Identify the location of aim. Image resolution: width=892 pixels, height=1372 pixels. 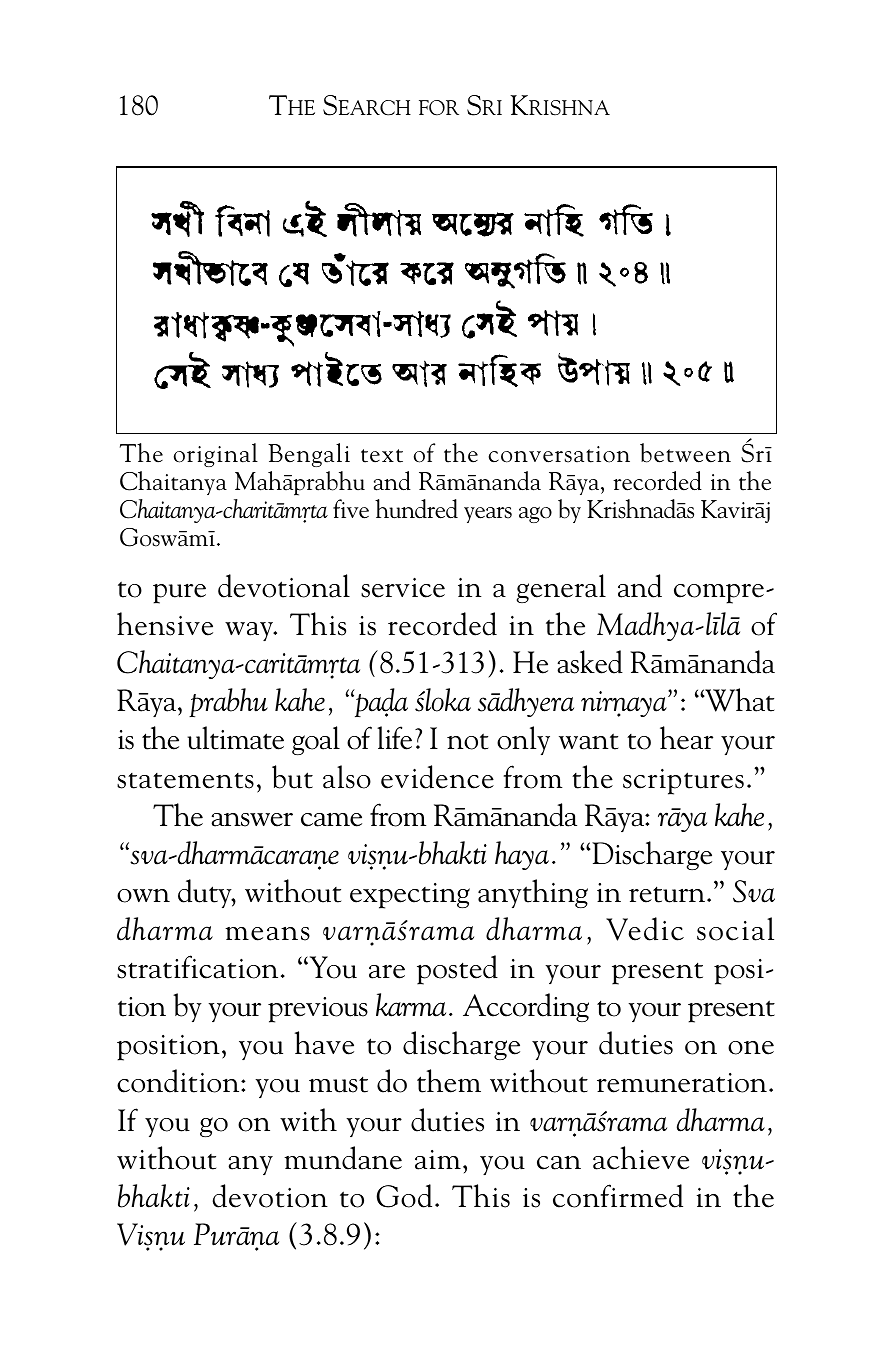
(438, 1160).
